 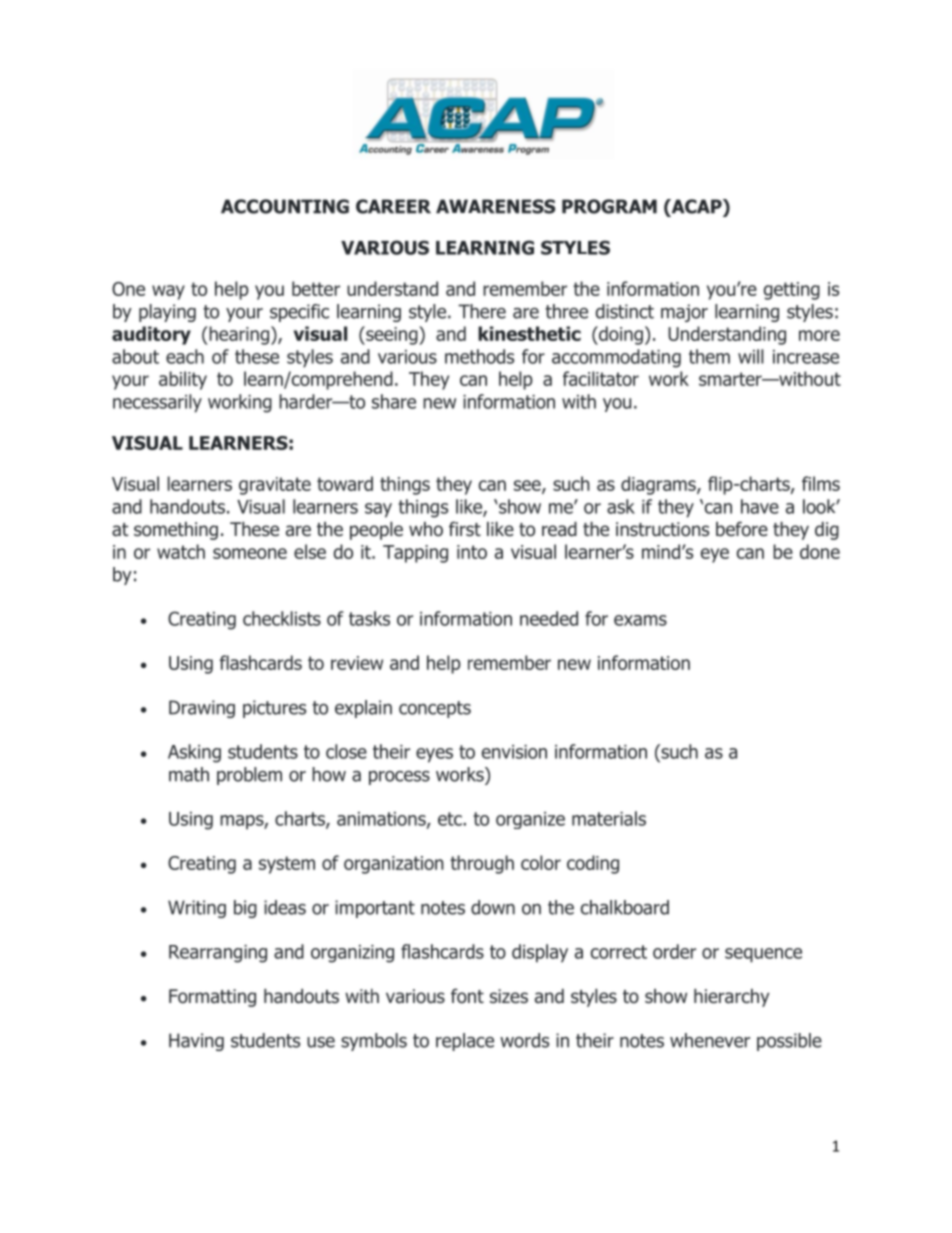 What do you see at coordinates (760, 506) in the screenshot?
I see `have` at bounding box center [760, 506].
